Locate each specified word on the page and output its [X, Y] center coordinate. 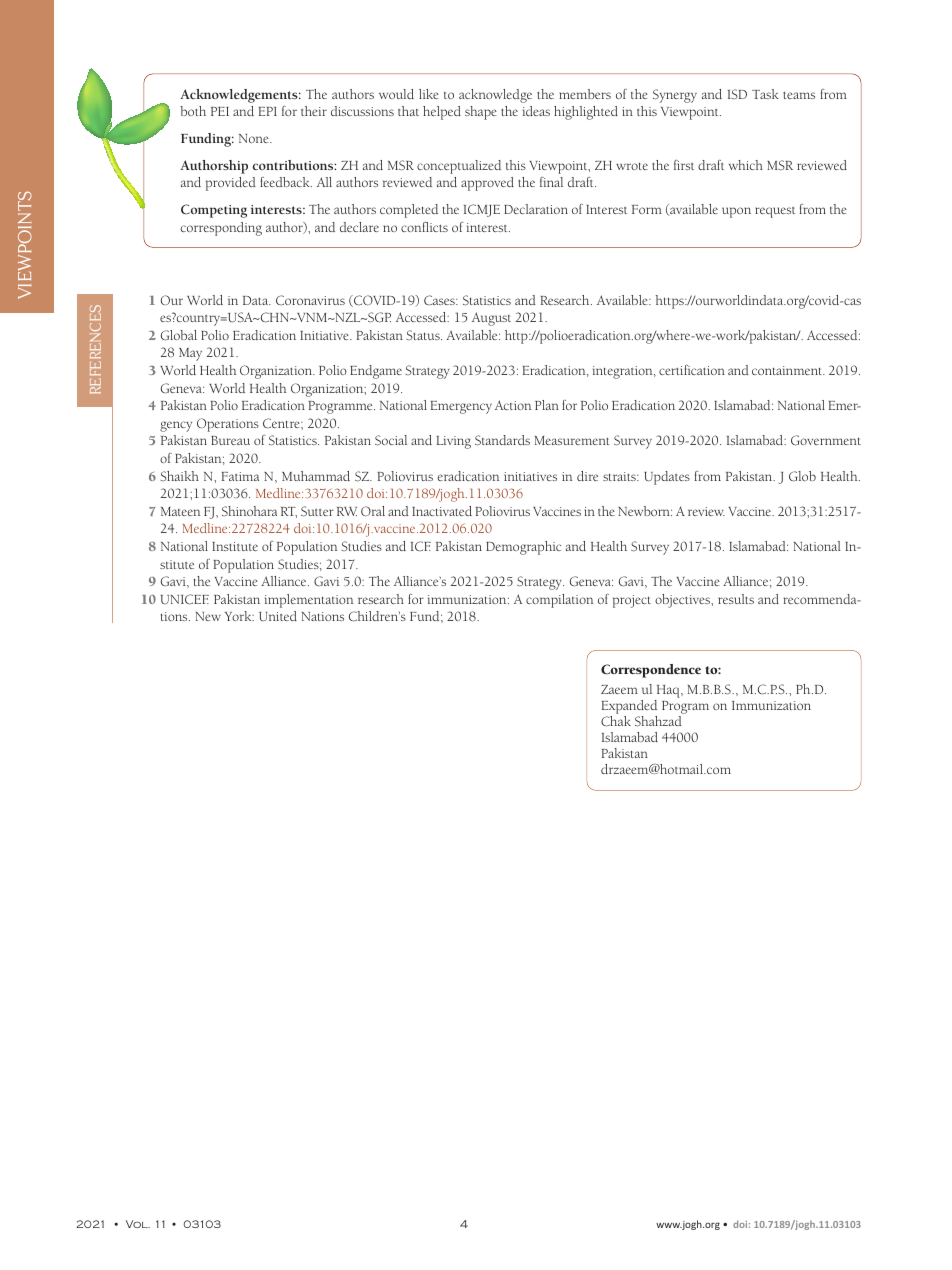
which [746, 165]
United [278, 616]
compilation [559, 601]
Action [513, 405]
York [239, 616]
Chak [616, 721]
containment [788, 370]
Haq [668, 693]
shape [481, 113]
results [736, 599]
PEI [220, 111]
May [190, 354]
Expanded [629, 708]
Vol [138, 1224]
